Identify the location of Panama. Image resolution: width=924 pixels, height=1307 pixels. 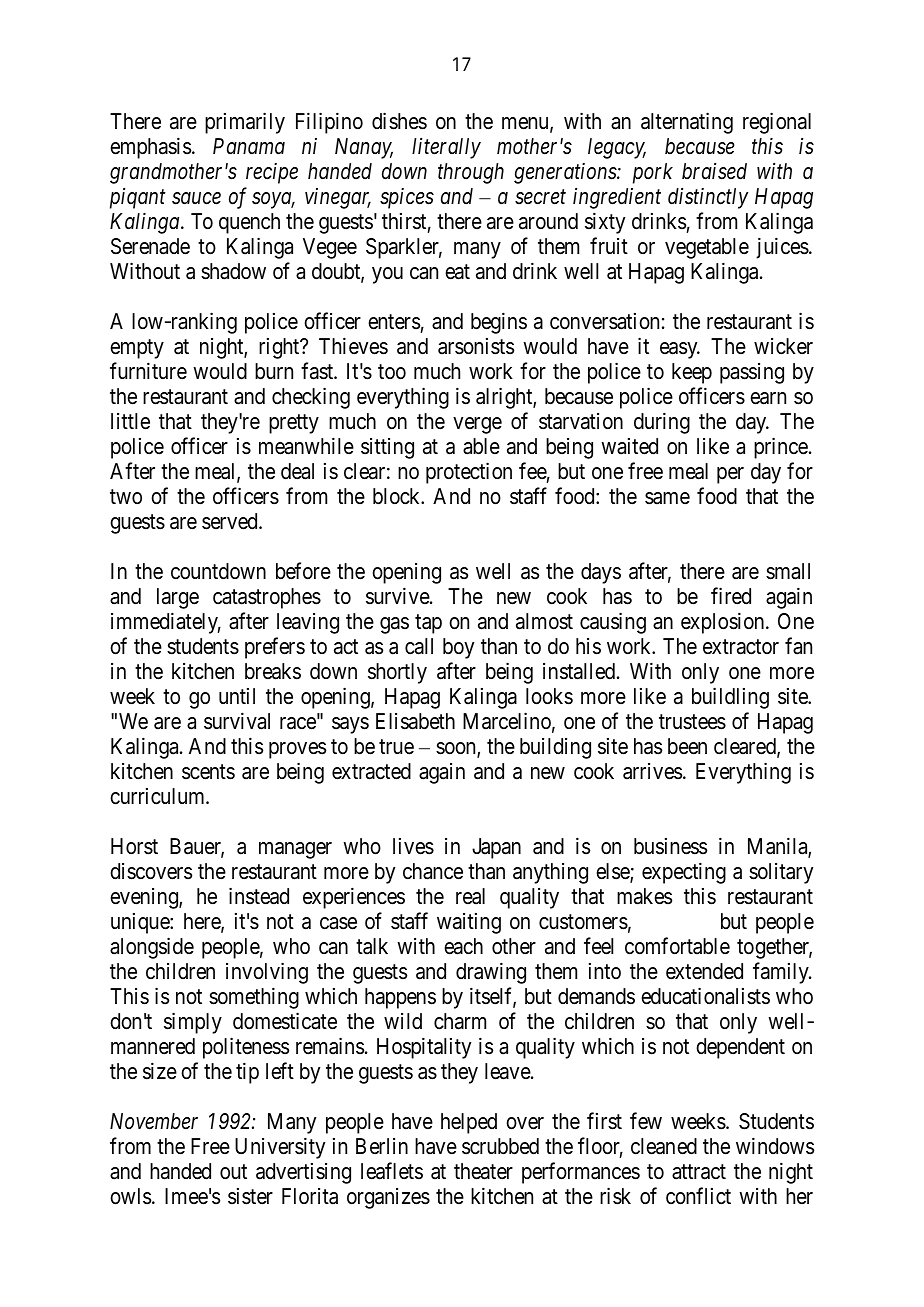
(249, 146).
